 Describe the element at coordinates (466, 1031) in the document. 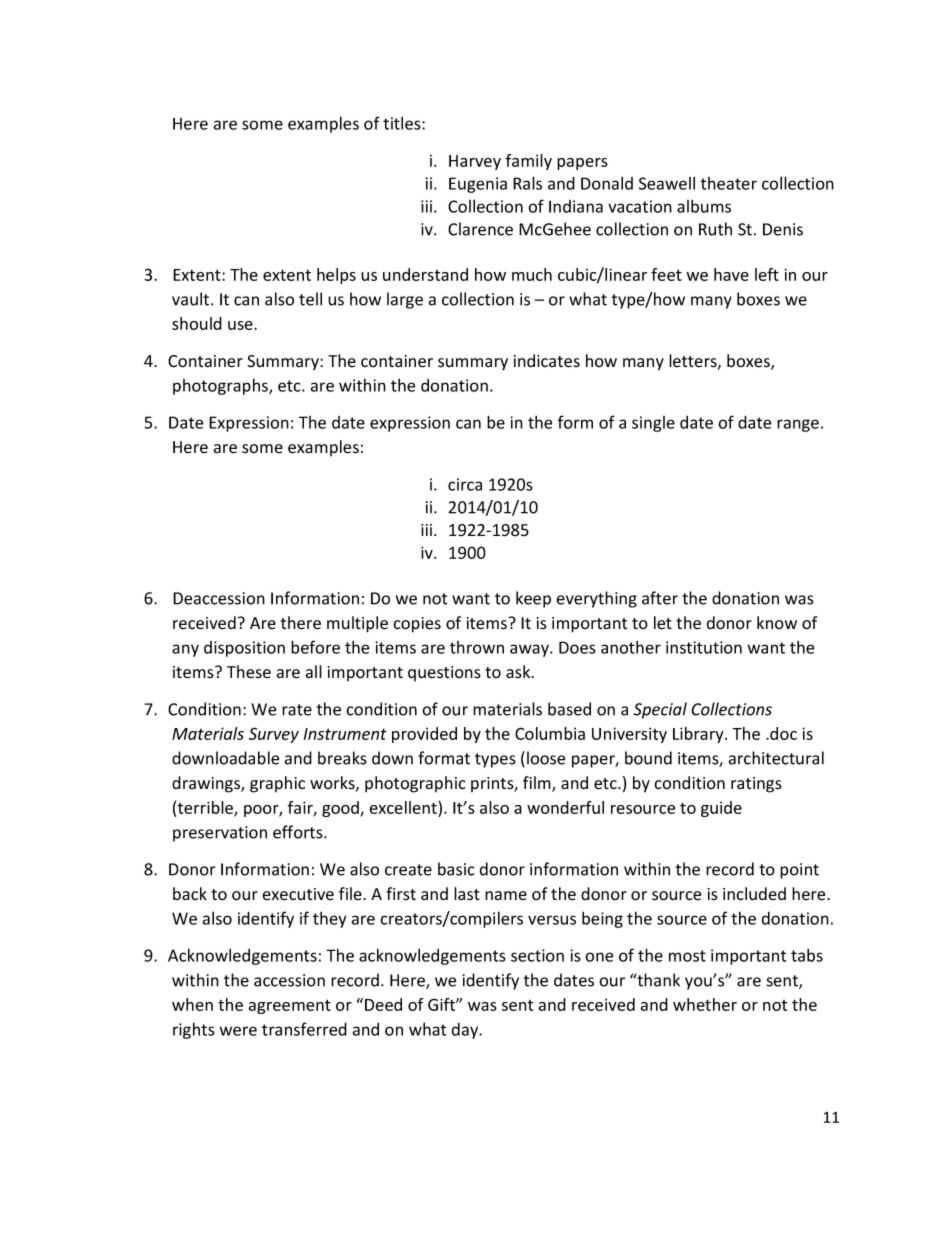

I see `day` at that location.
